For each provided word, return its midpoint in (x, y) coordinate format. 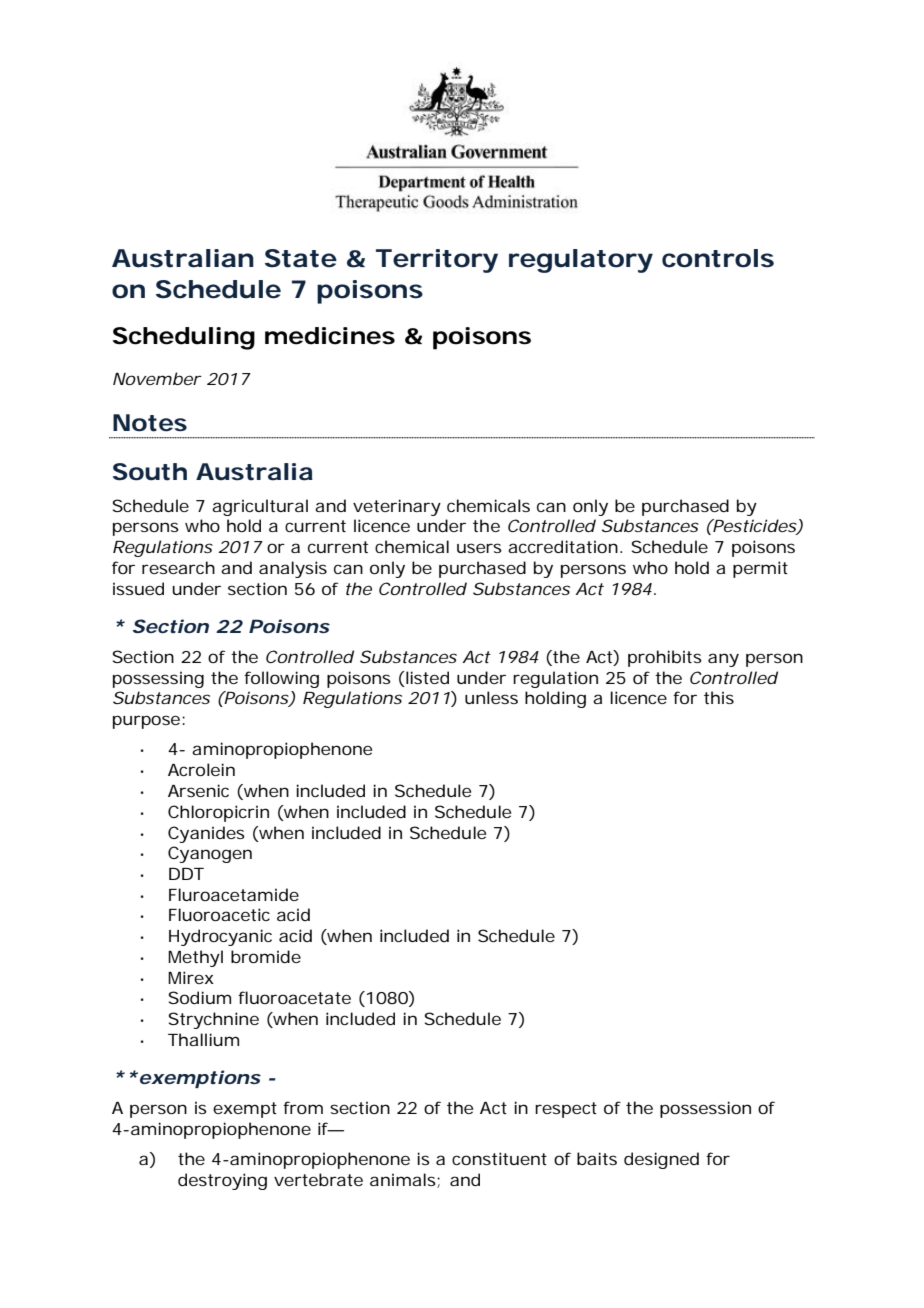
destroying (222, 1181)
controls (718, 258)
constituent (499, 1158)
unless (491, 697)
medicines (330, 336)
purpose (146, 722)
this (719, 697)
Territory (437, 261)
